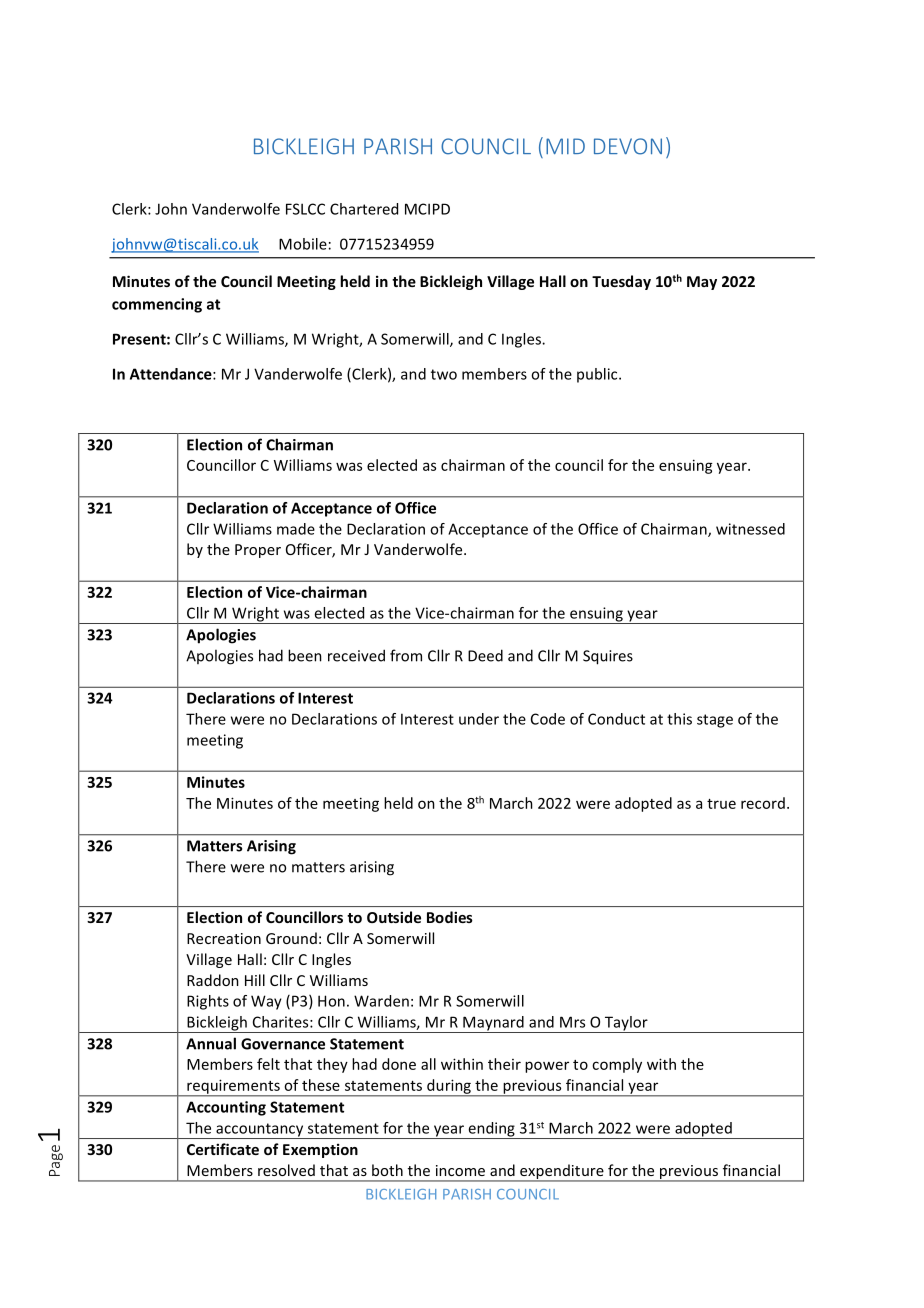 The height and width of the document is (1308, 924). I want to click on income, so click(460, 1170).
